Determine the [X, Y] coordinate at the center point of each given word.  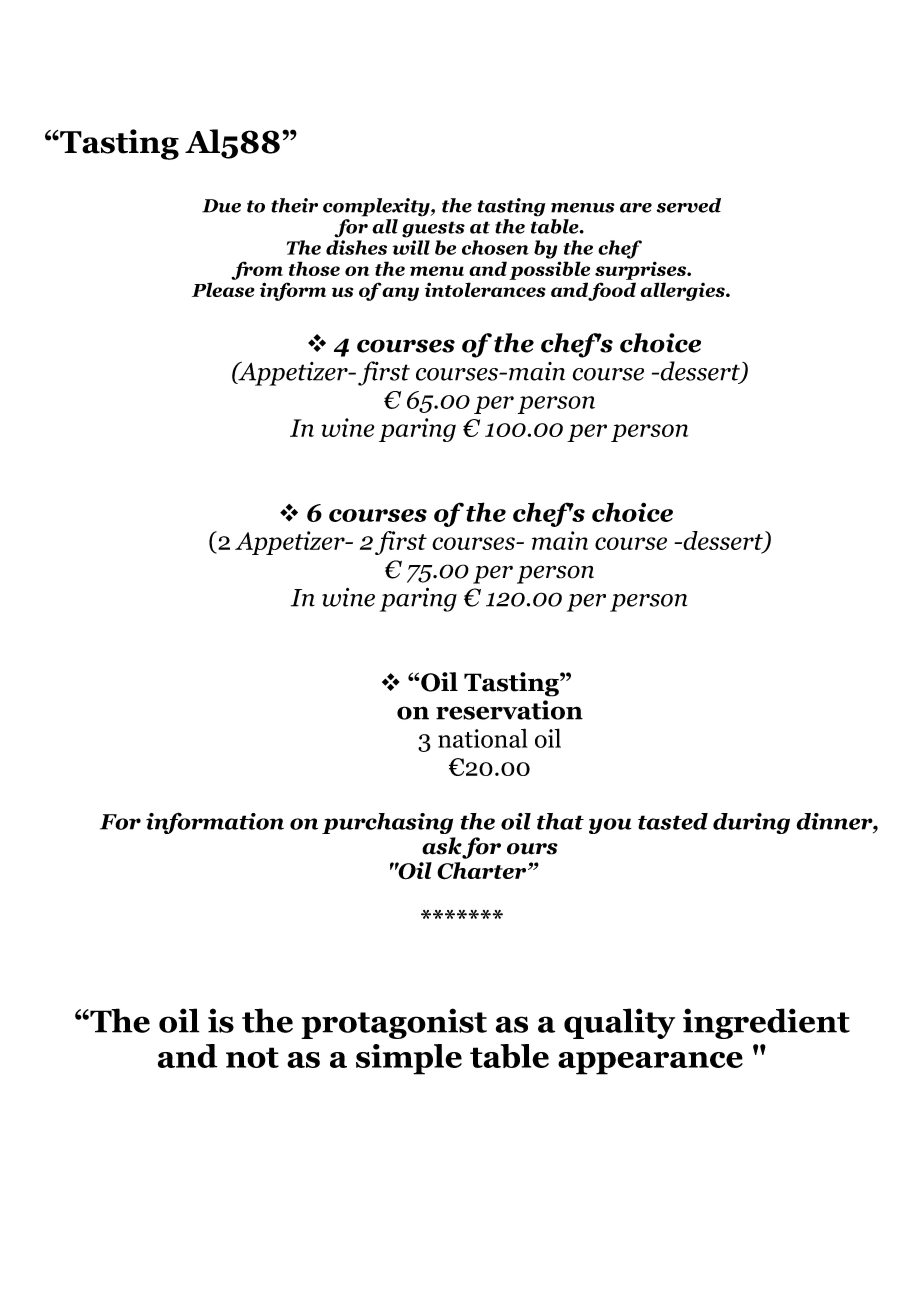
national [483, 738]
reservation [509, 710]
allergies [683, 291]
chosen [495, 247]
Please [223, 289]
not [252, 1057]
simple [409, 1059]
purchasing [387, 823]
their [294, 205]
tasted [673, 821]
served [688, 205]
